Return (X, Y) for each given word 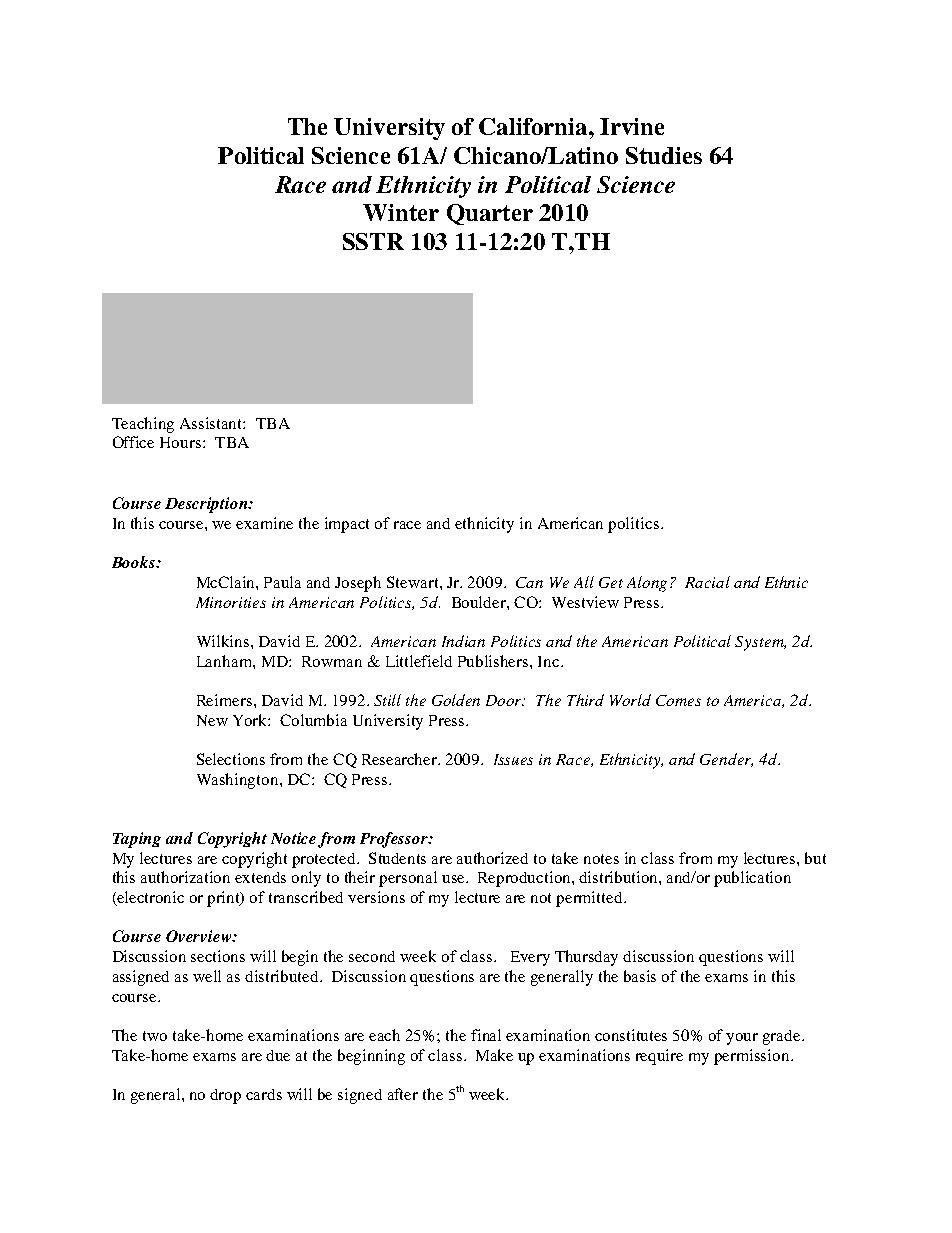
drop (225, 1096)
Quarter (490, 214)
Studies (664, 155)
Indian (463, 641)
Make (494, 1055)
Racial (707, 582)
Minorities (231, 602)
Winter (401, 212)
